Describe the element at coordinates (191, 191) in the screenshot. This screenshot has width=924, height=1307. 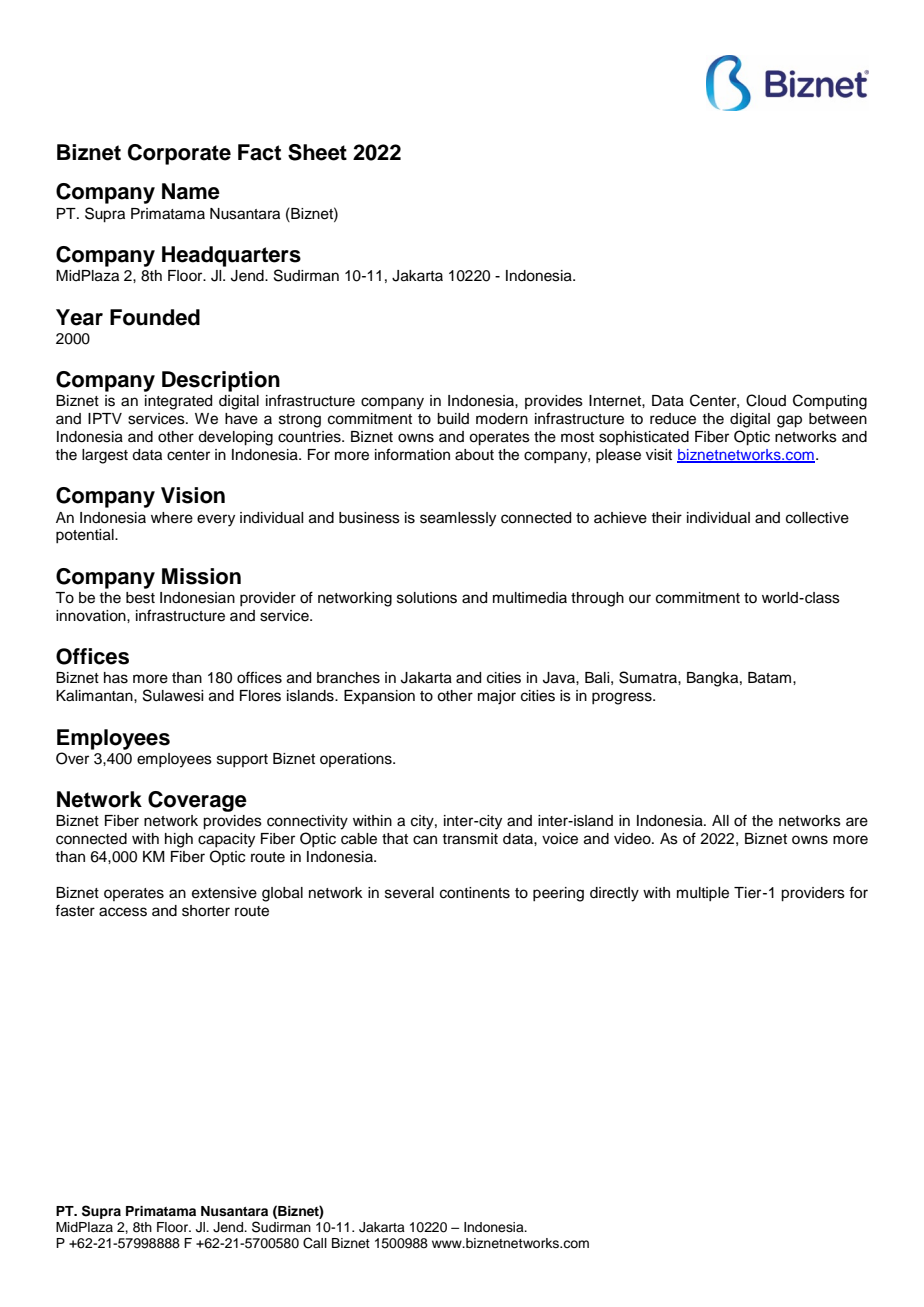
I see `Name` at that location.
